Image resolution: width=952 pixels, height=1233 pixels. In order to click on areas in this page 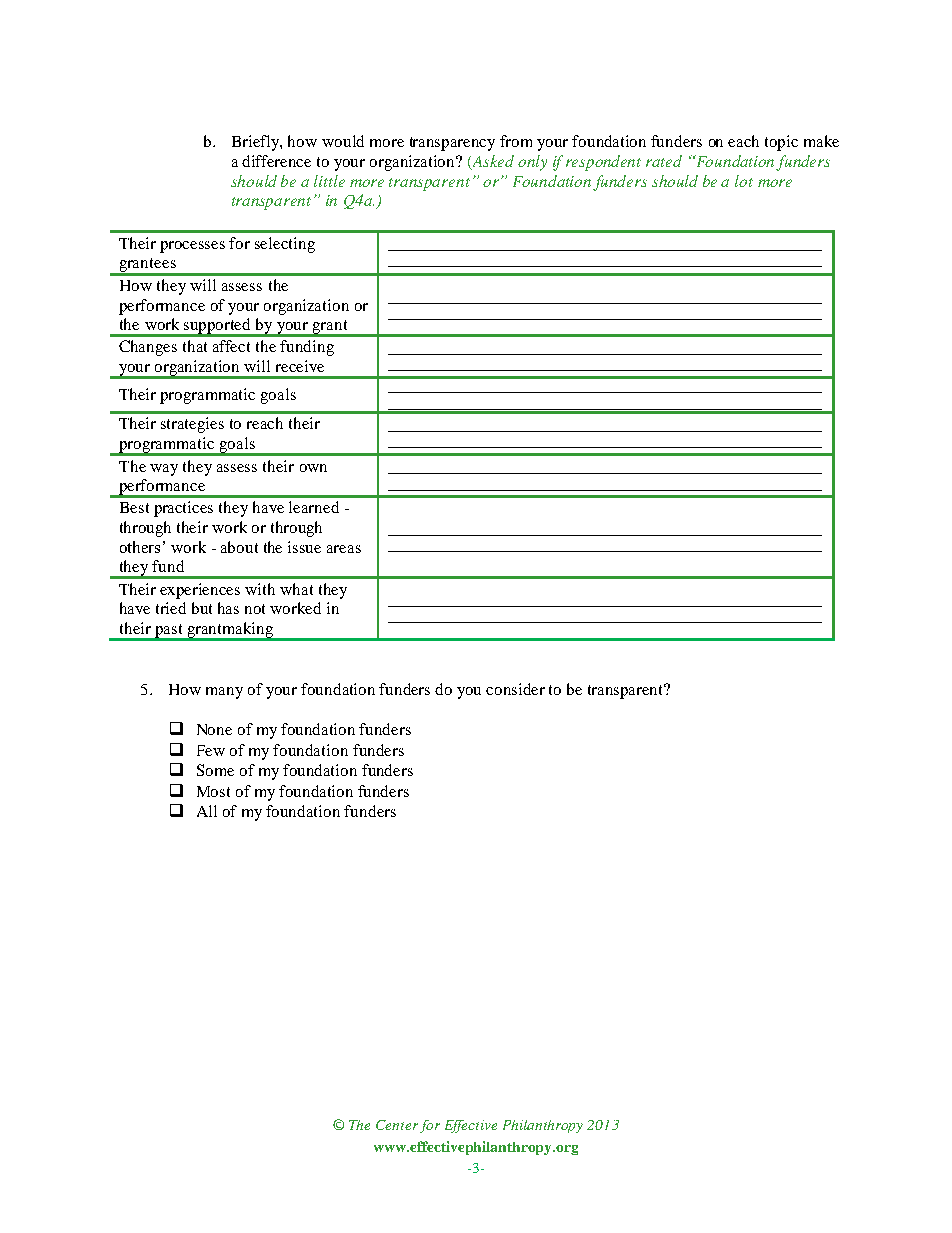, I will do `click(344, 549)`.
